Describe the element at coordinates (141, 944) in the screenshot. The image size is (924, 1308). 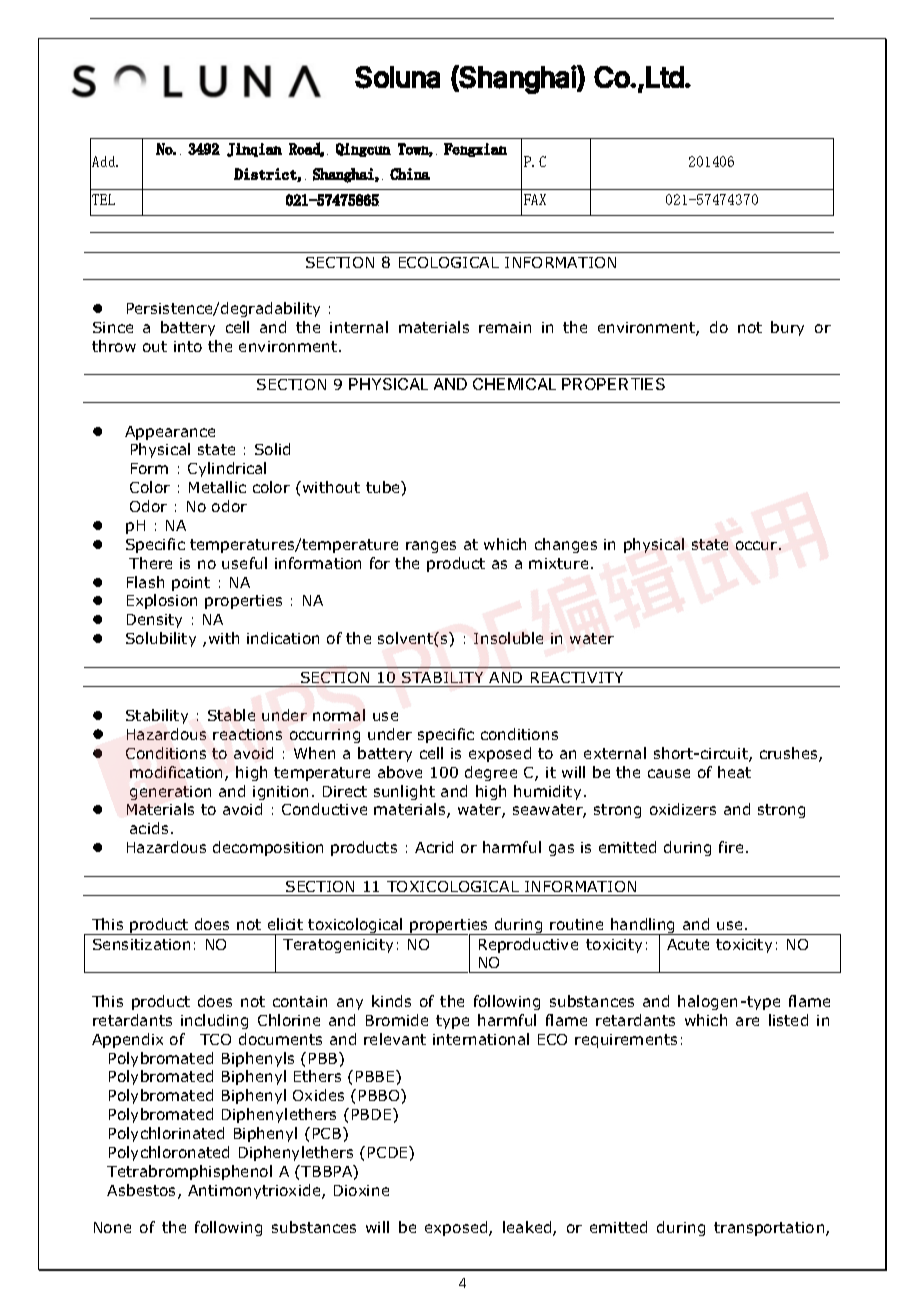
I see `Sensitization` at that location.
